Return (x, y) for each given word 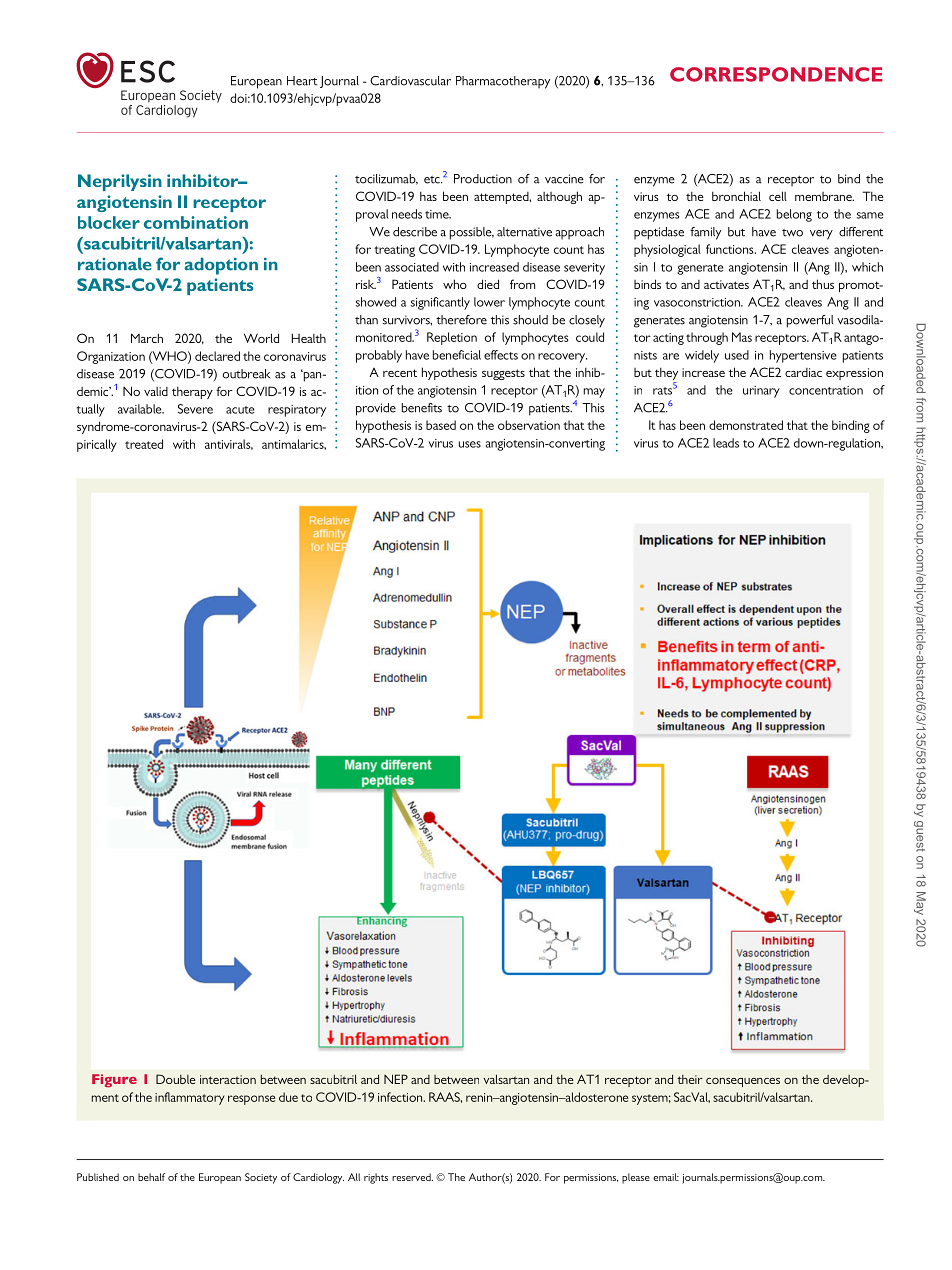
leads (726, 443)
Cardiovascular (410, 81)
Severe (195, 409)
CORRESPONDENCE (776, 74)
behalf (151, 1177)
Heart (302, 81)
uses (470, 444)
